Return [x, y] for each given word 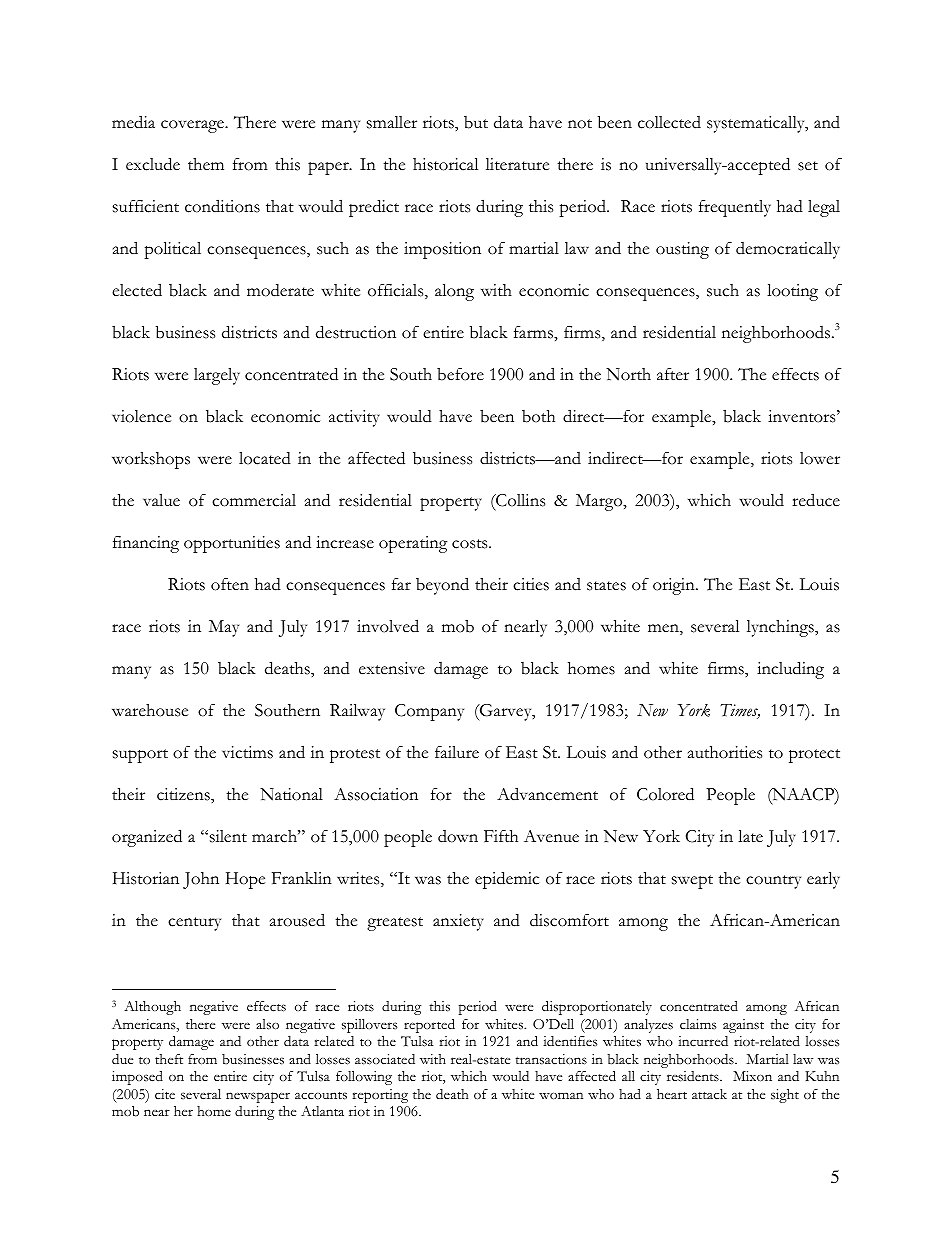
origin [675, 586]
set [808, 166]
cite [165, 1094]
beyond [442, 586]
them [206, 164]
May [224, 628]
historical [445, 164]
